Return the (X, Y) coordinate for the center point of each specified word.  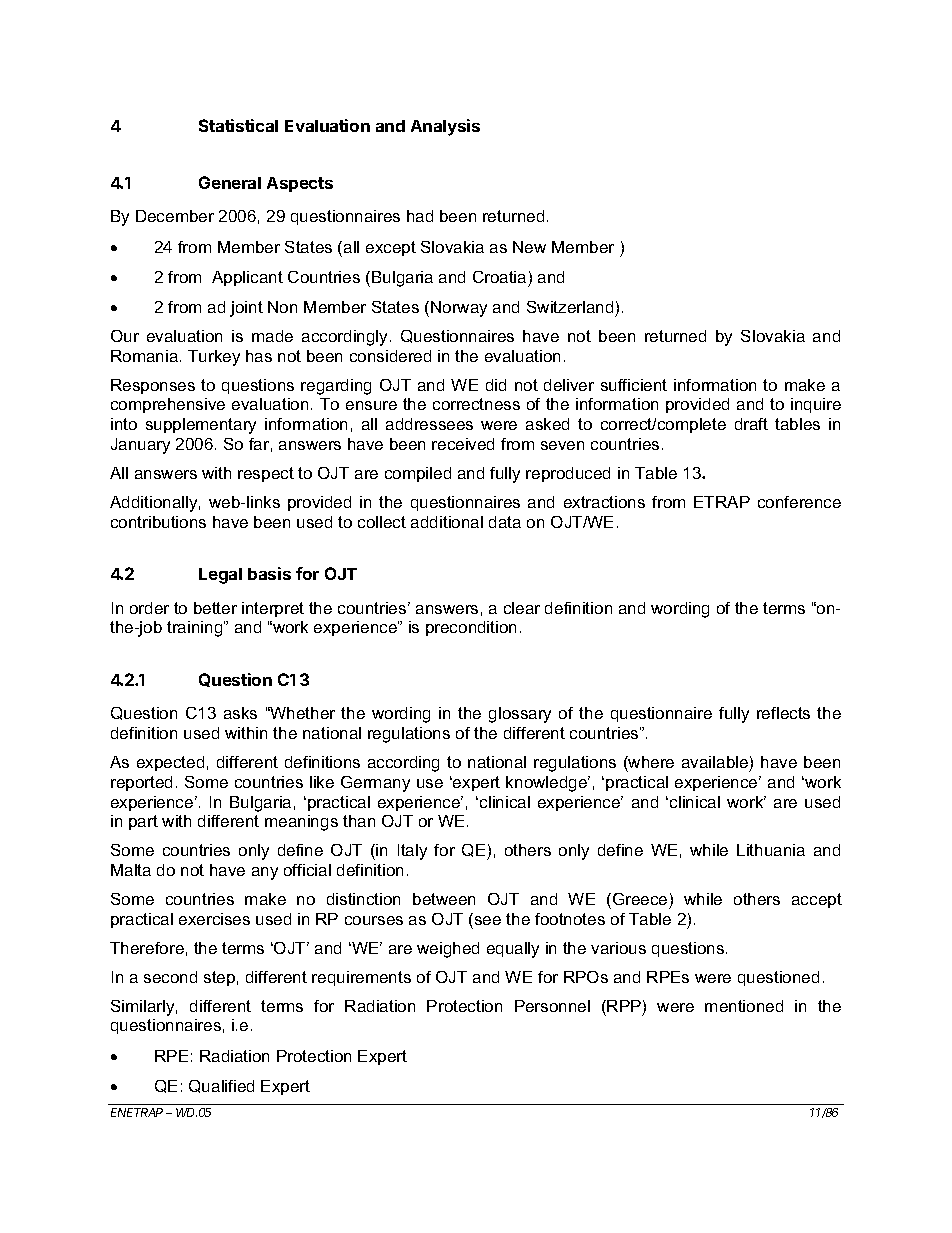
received (463, 444)
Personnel (552, 1006)
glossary (520, 715)
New (529, 247)
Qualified (221, 1086)
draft (751, 424)
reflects (783, 713)
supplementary (201, 426)
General (230, 182)
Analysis (445, 127)
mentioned (744, 1006)
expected (170, 763)
